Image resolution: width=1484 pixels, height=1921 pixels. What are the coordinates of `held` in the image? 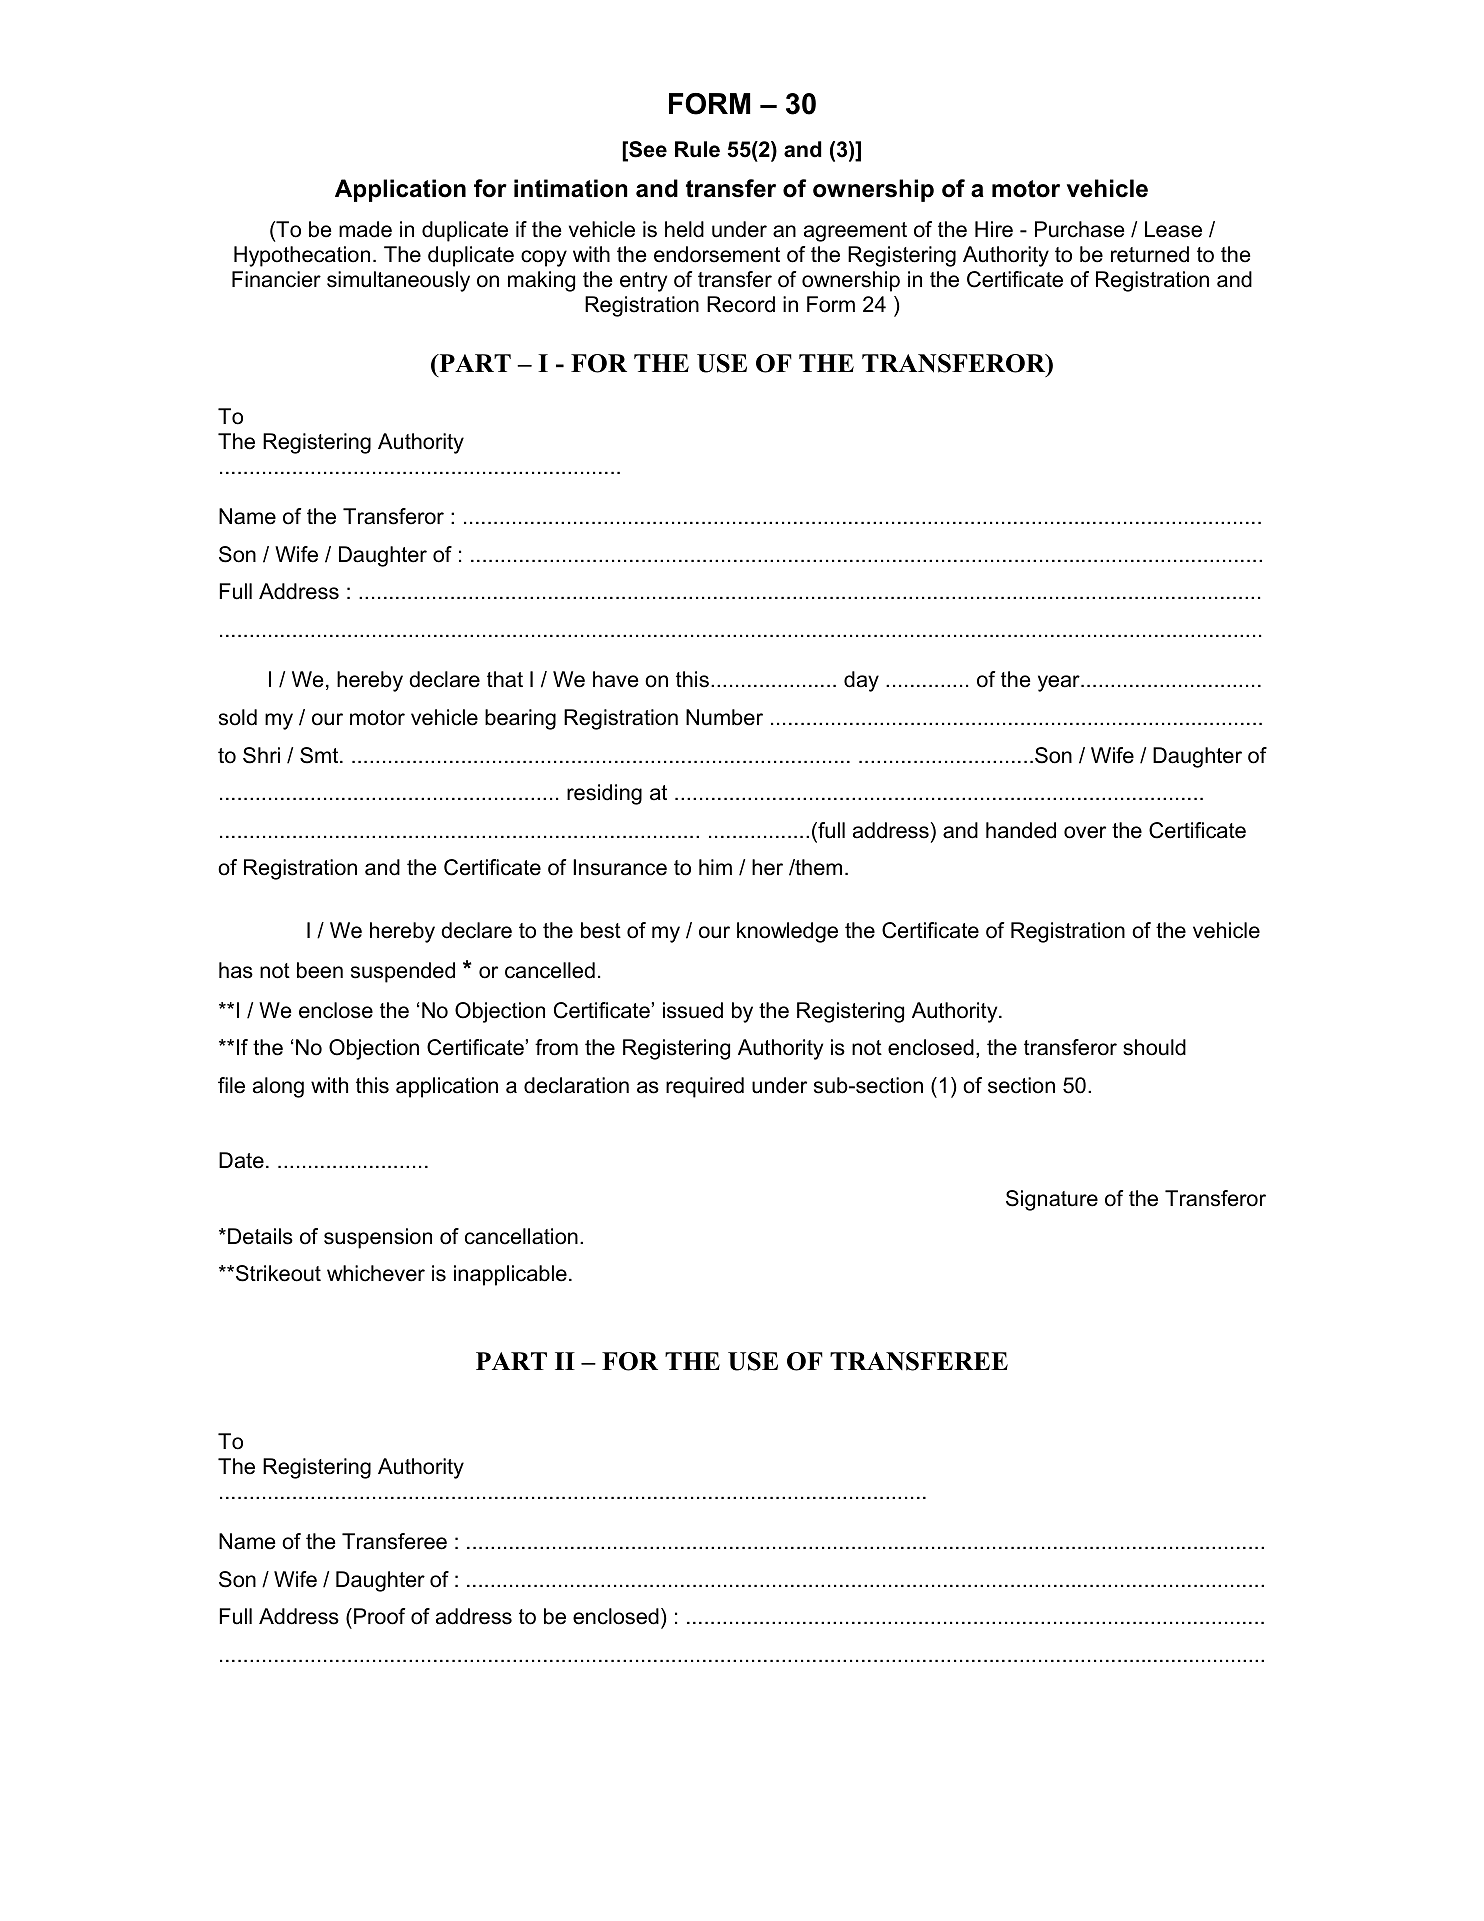 It's located at (684, 229).
